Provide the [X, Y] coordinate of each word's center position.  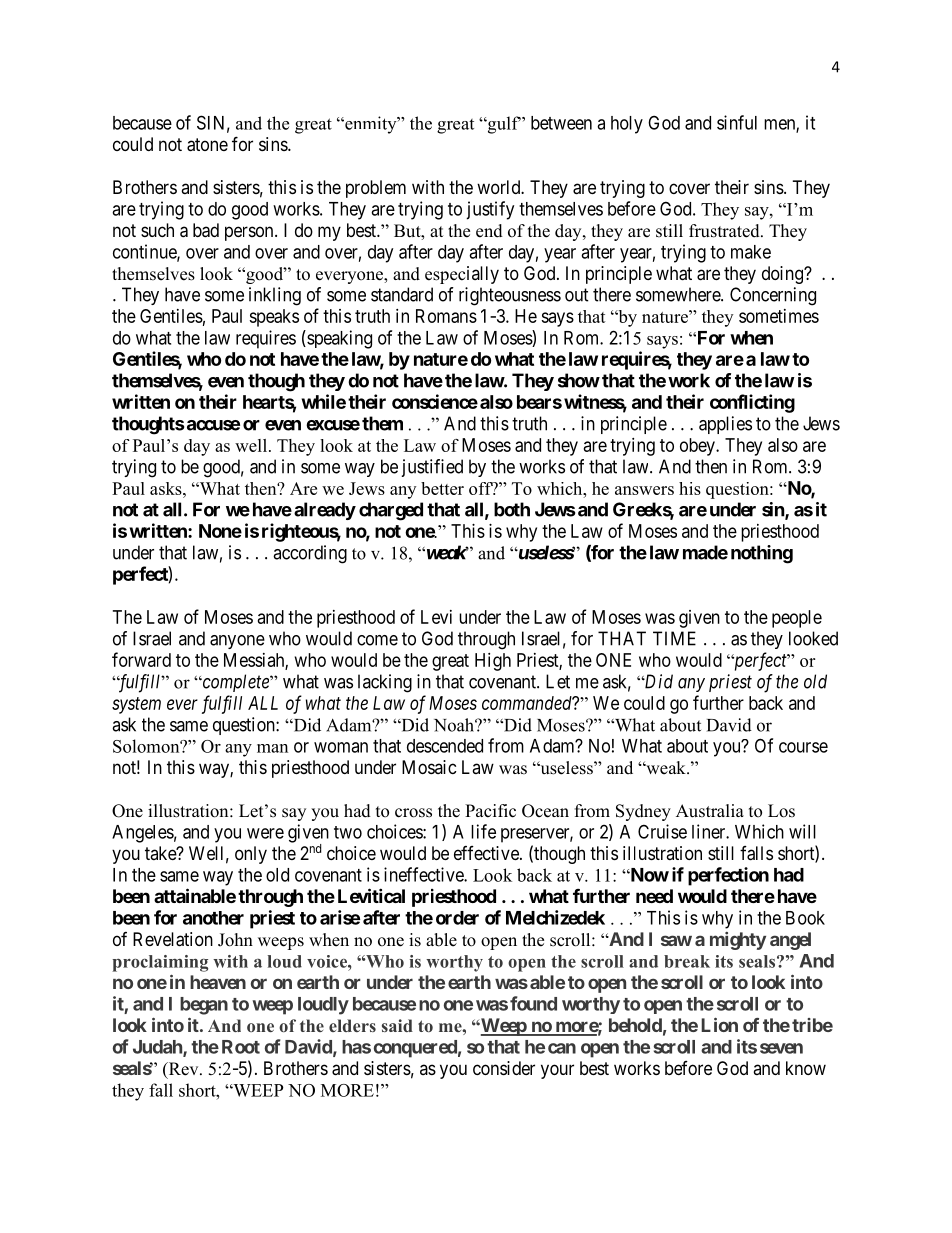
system [136, 705]
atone [207, 145]
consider [504, 1068]
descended [445, 746]
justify [490, 210]
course [803, 747]
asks [167, 488]
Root [241, 1047]
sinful [737, 122]
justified [432, 468]
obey [698, 447]
